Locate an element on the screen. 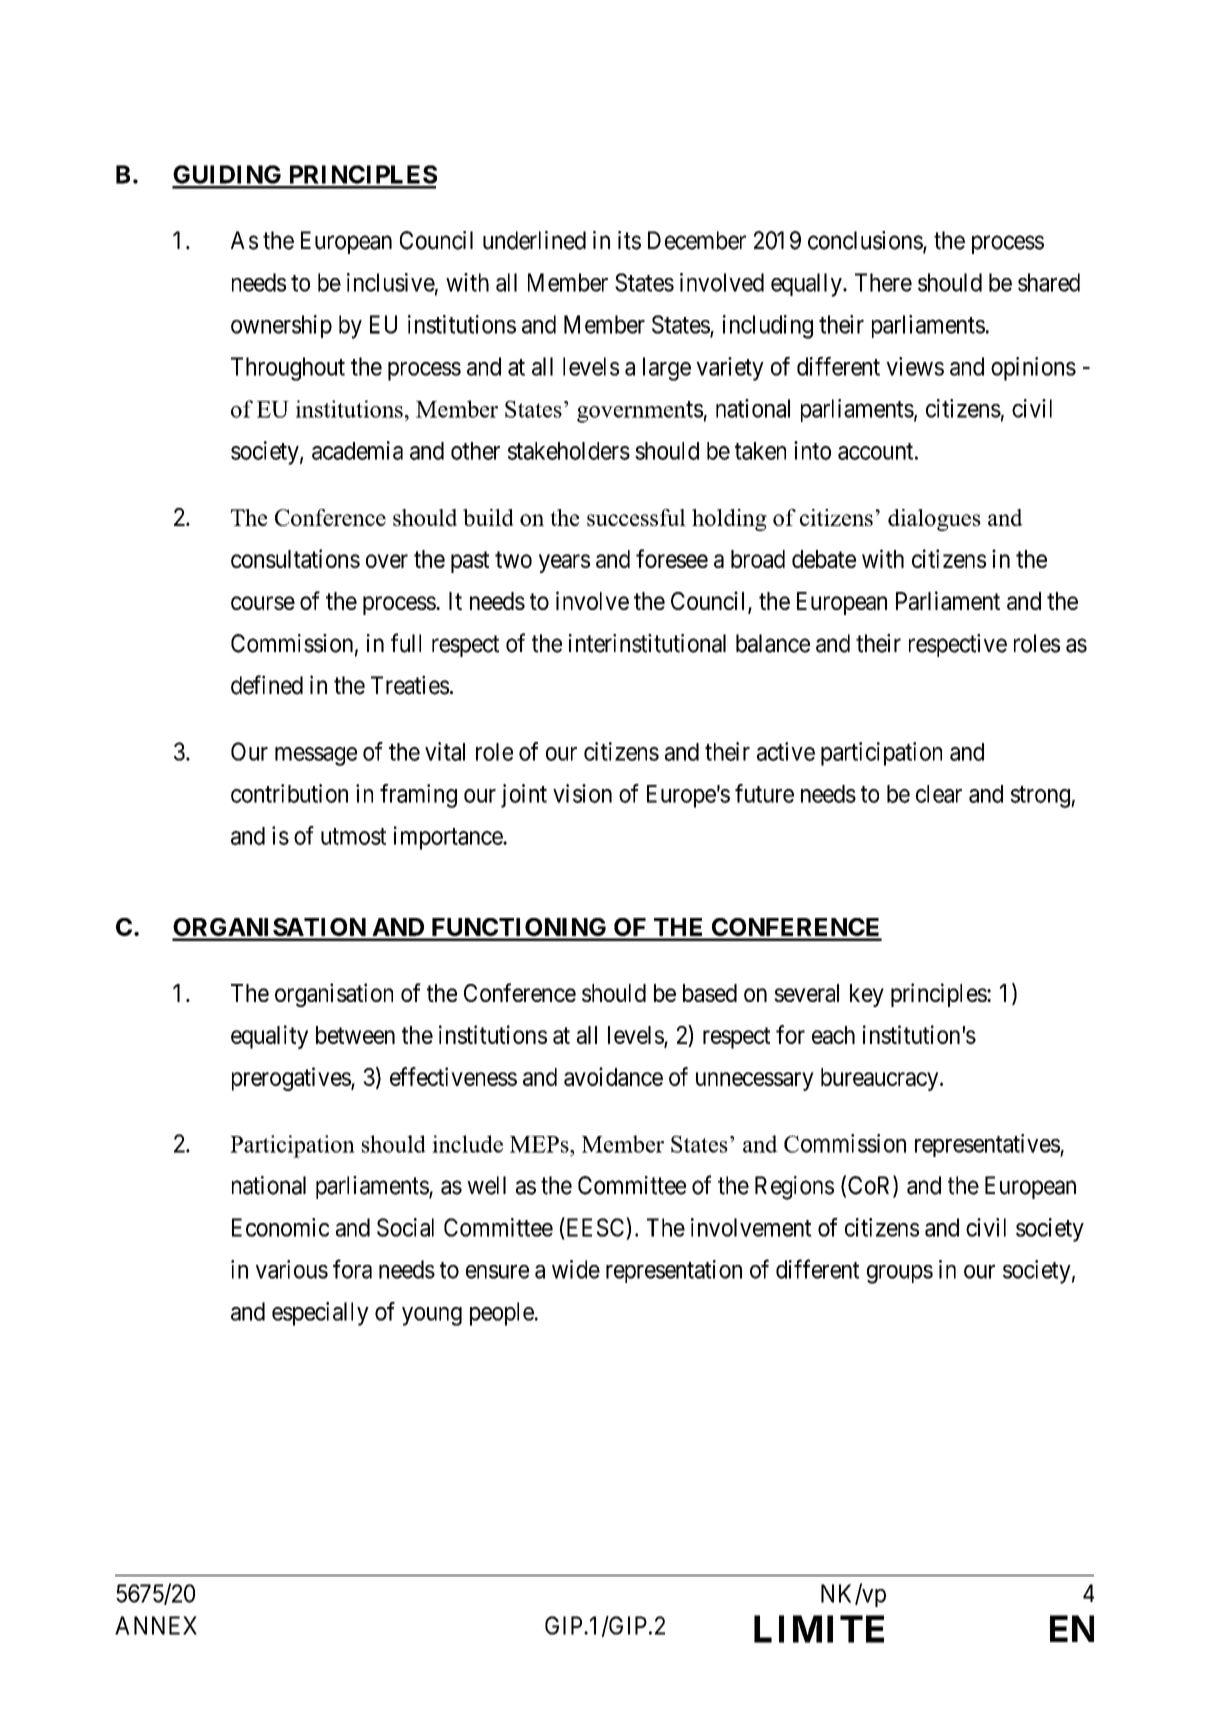 The image size is (1209, 1710). representatives is located at coordinates (988, 1145).
